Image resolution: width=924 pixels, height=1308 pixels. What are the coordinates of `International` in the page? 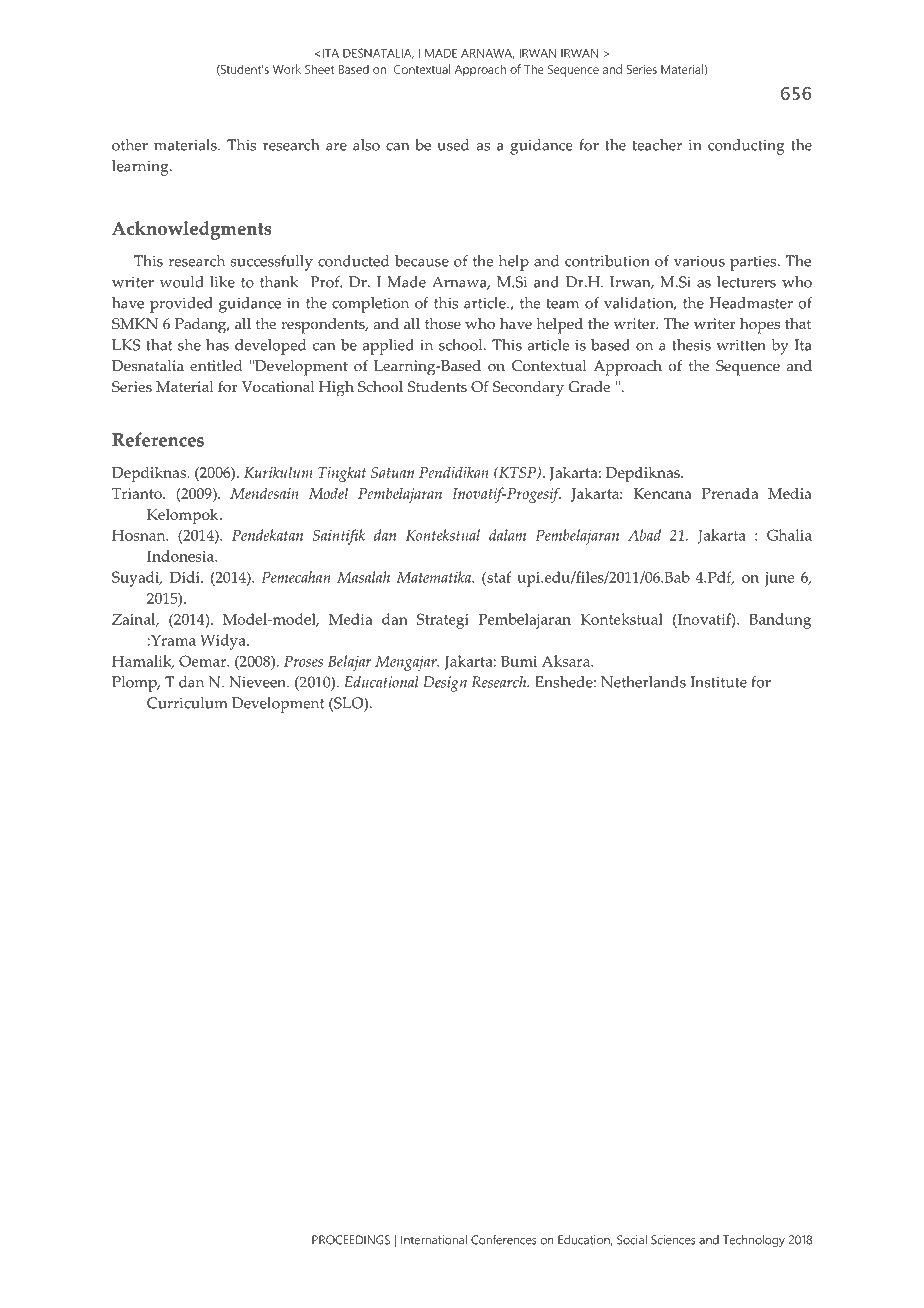 It's located at (434, 1240).
